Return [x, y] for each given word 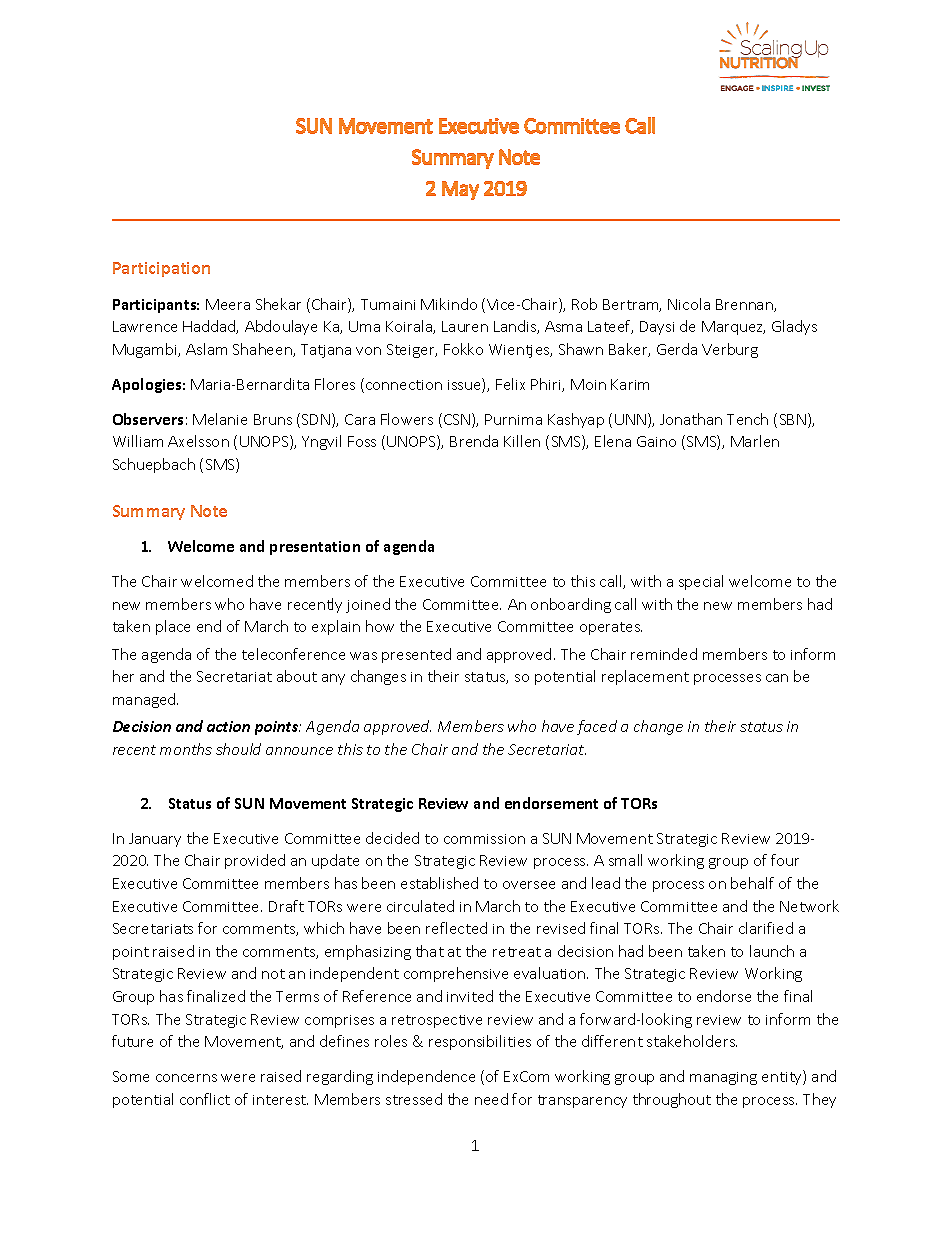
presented [416, 655]
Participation [161, 269]
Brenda [474, 441]
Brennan [745, 305]
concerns [186, 1078]
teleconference [293, 654]
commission [484, 839]
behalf [752, 883]
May [460, 190]
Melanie [220, 419]
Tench [747, 419]
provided [255, 861]
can [777, 678]
